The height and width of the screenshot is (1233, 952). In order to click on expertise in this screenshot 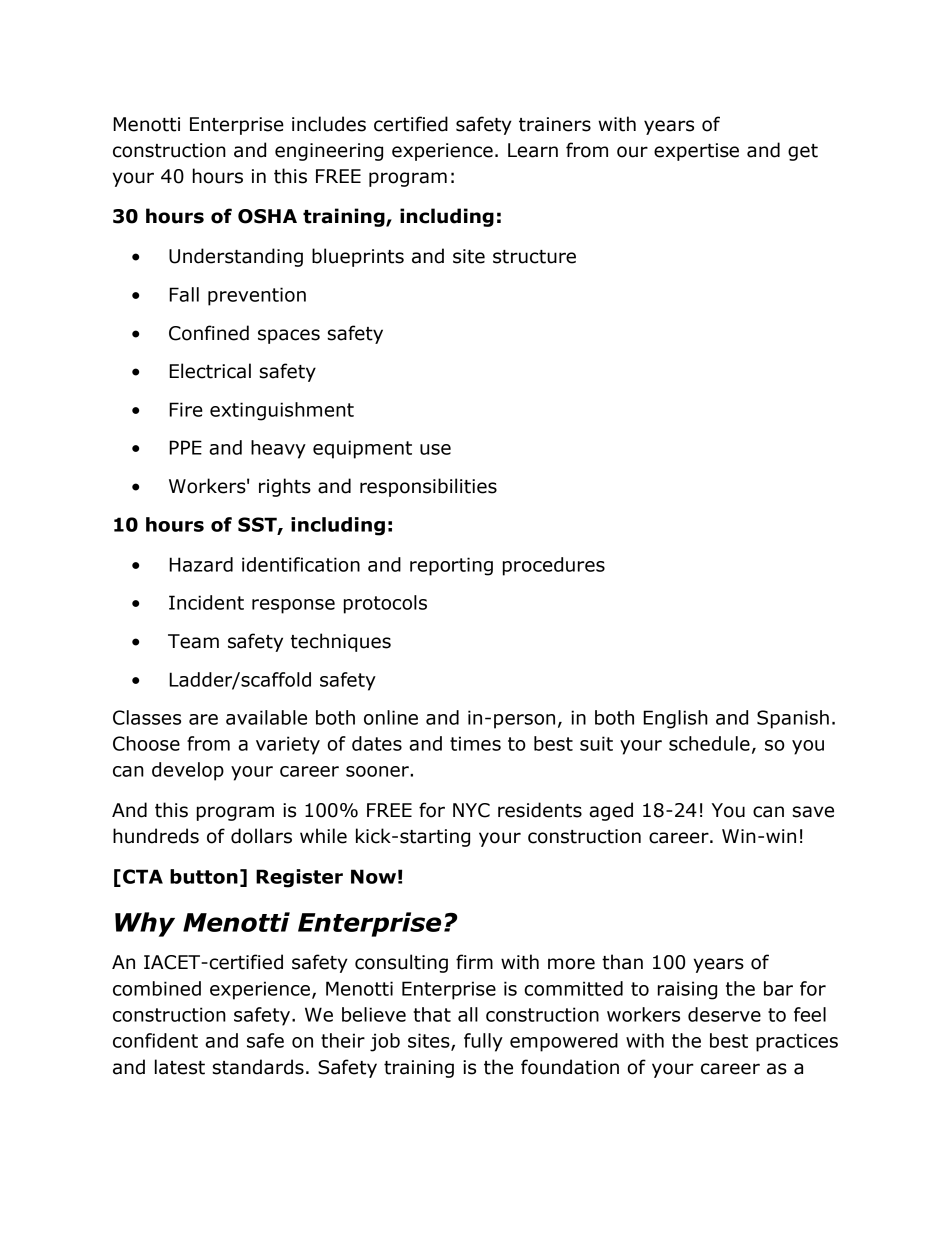, I will do `click(696, 152)`.
